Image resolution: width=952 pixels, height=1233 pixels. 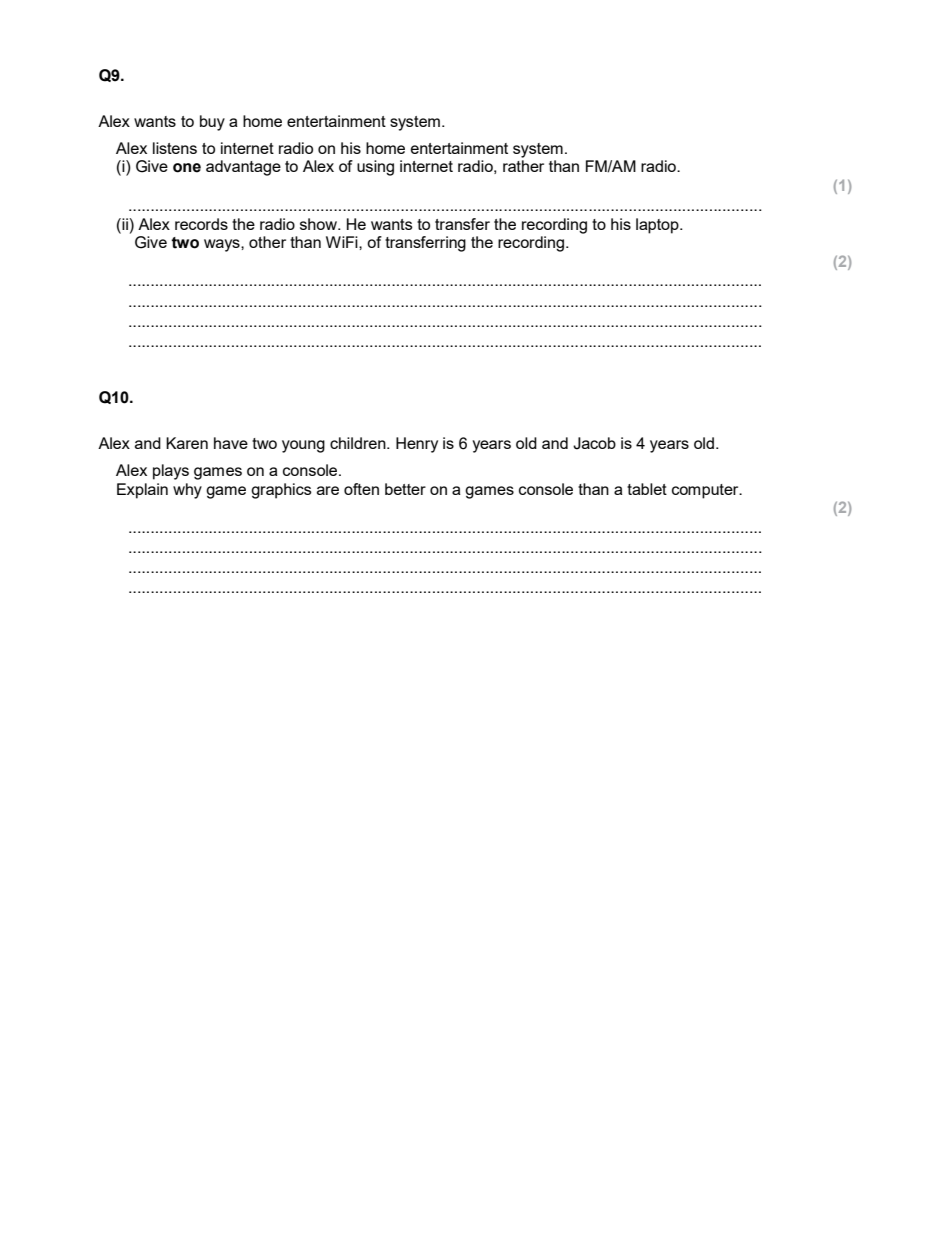 I want to click on have, so click(x=231, y=443).
